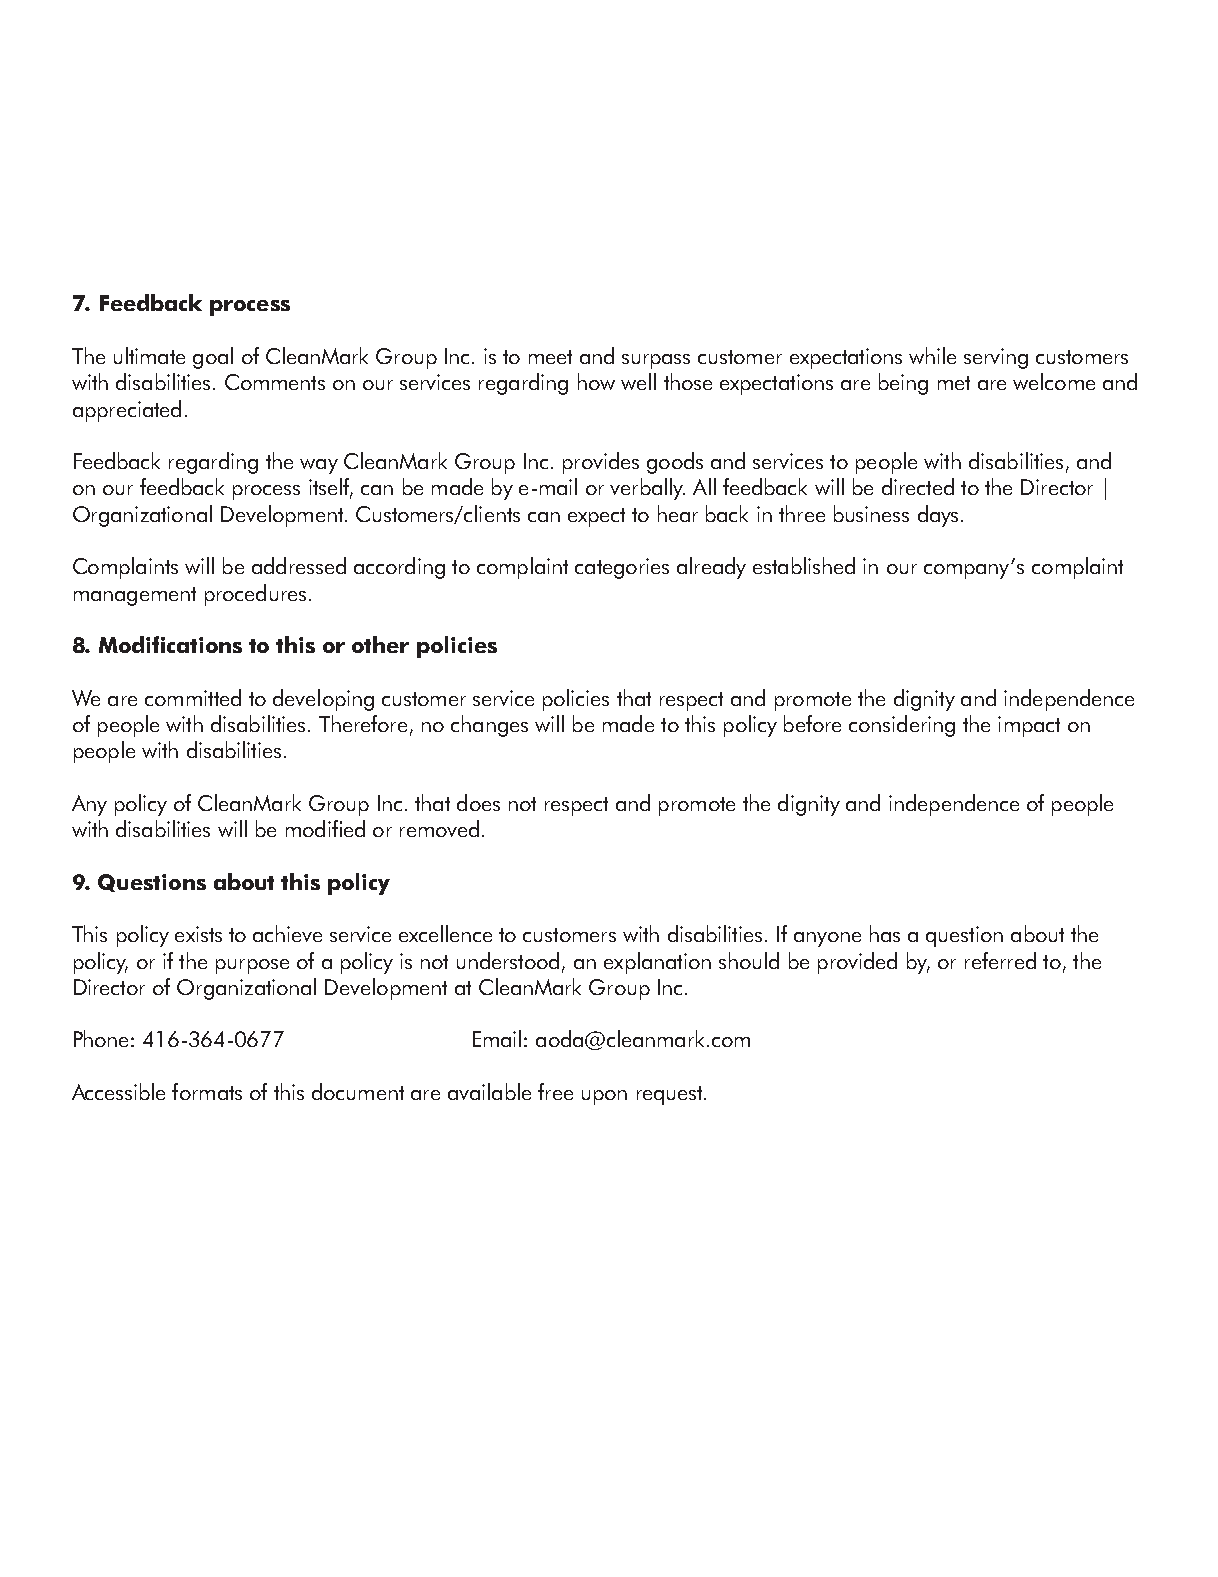  I want to click on established, so click(804, 565).
